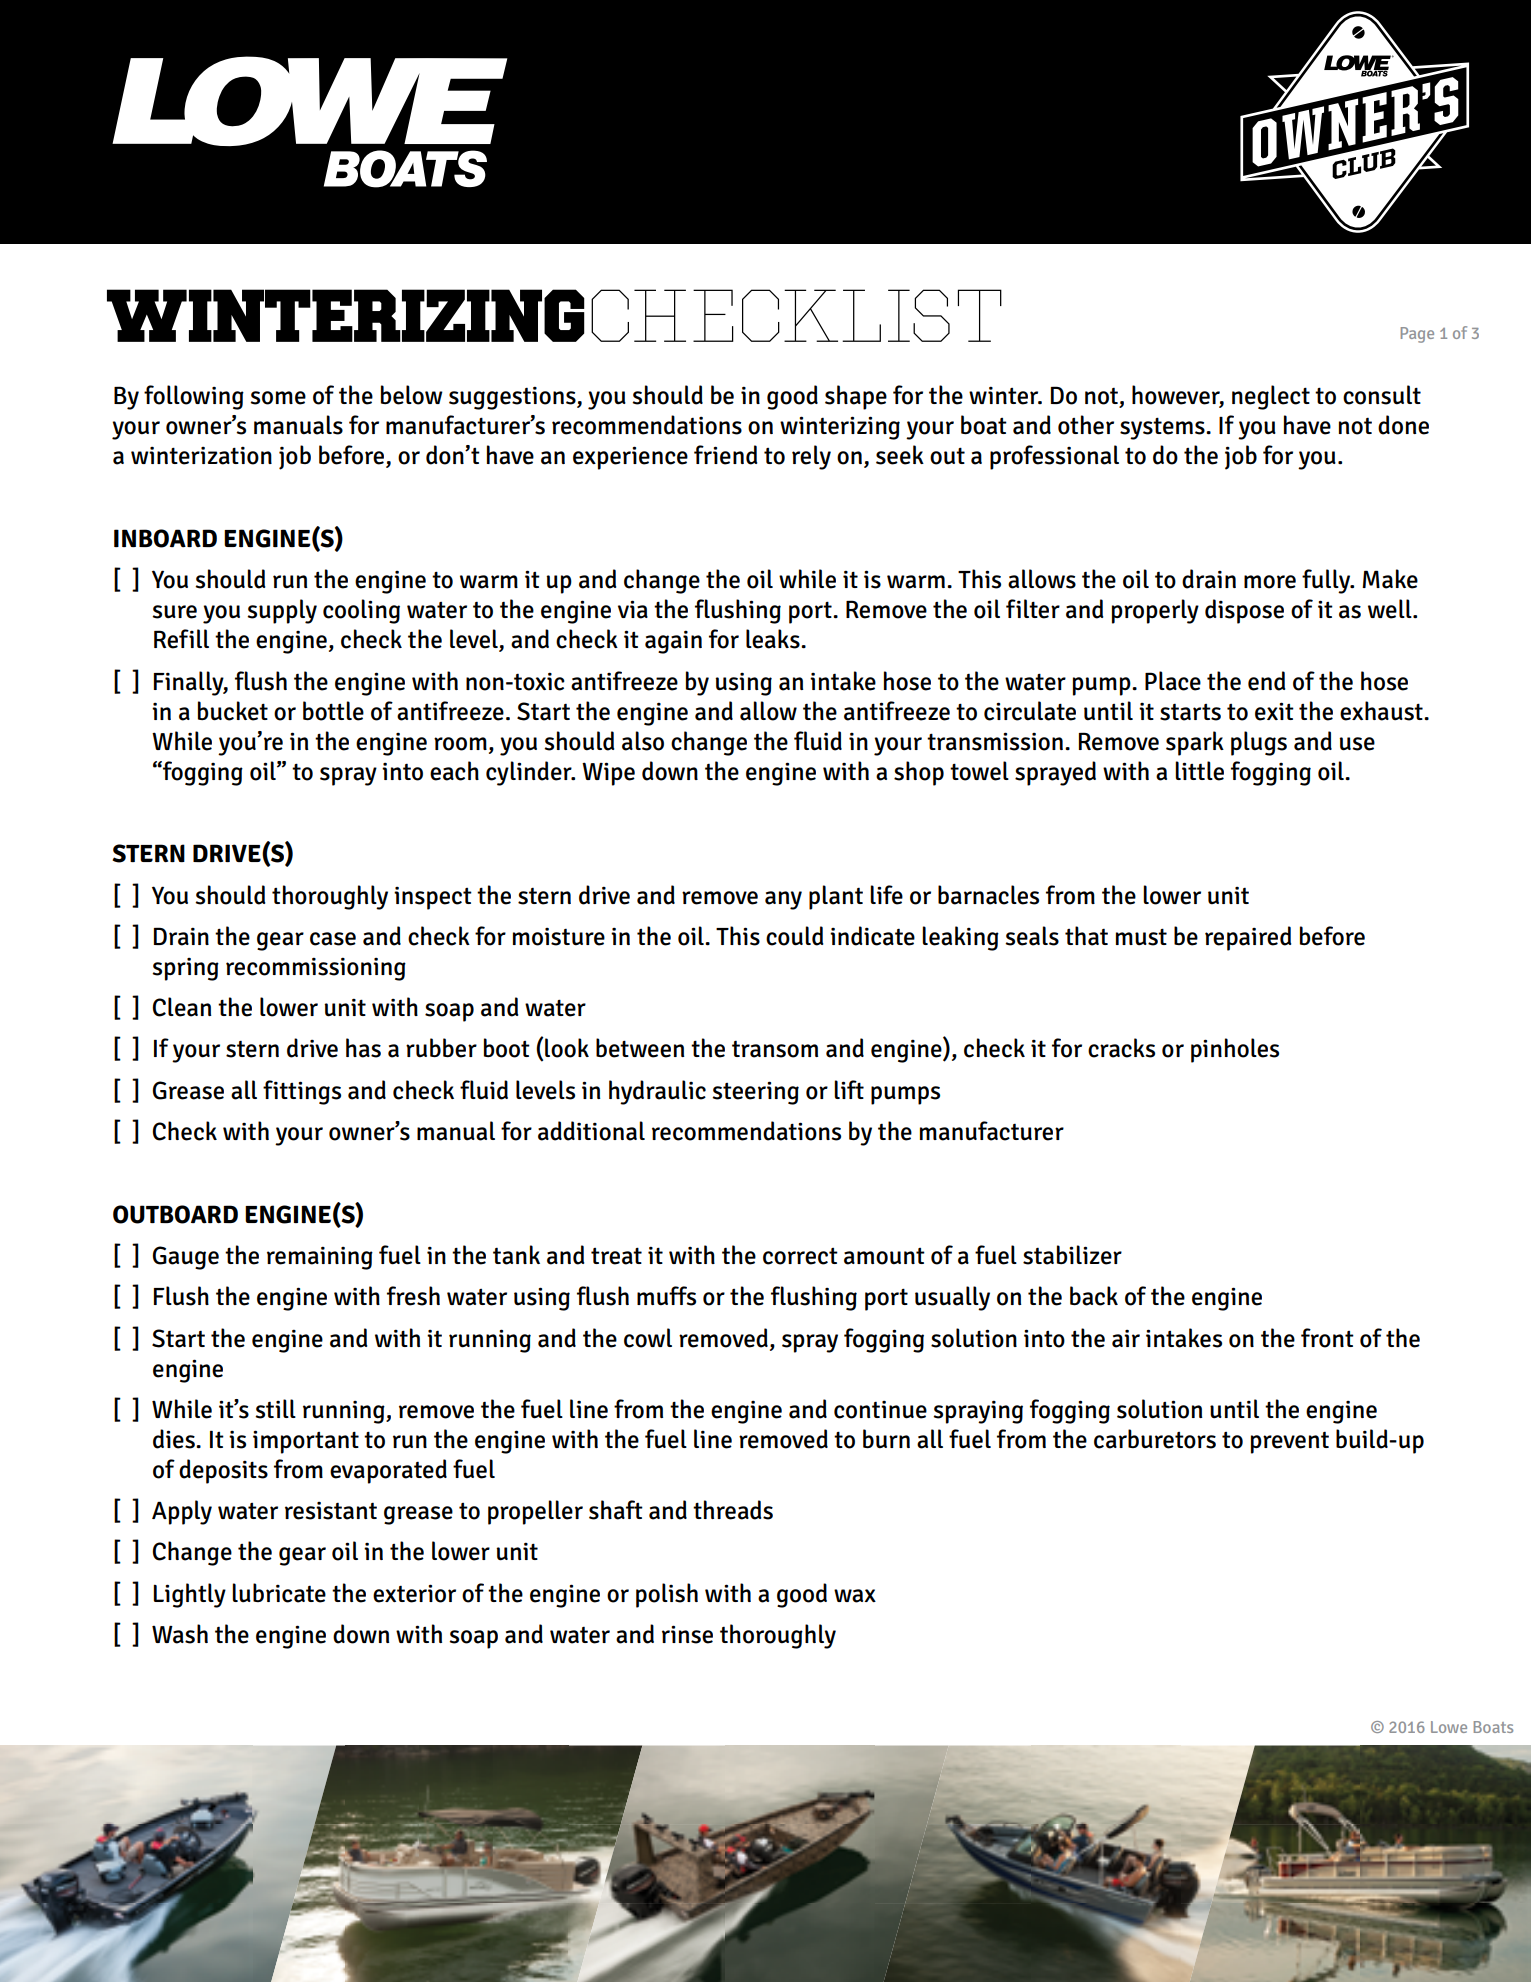  What do you see at coordinates (856, 397) in the screenshot?
I see `shape` at bounding box center [856, 397].
